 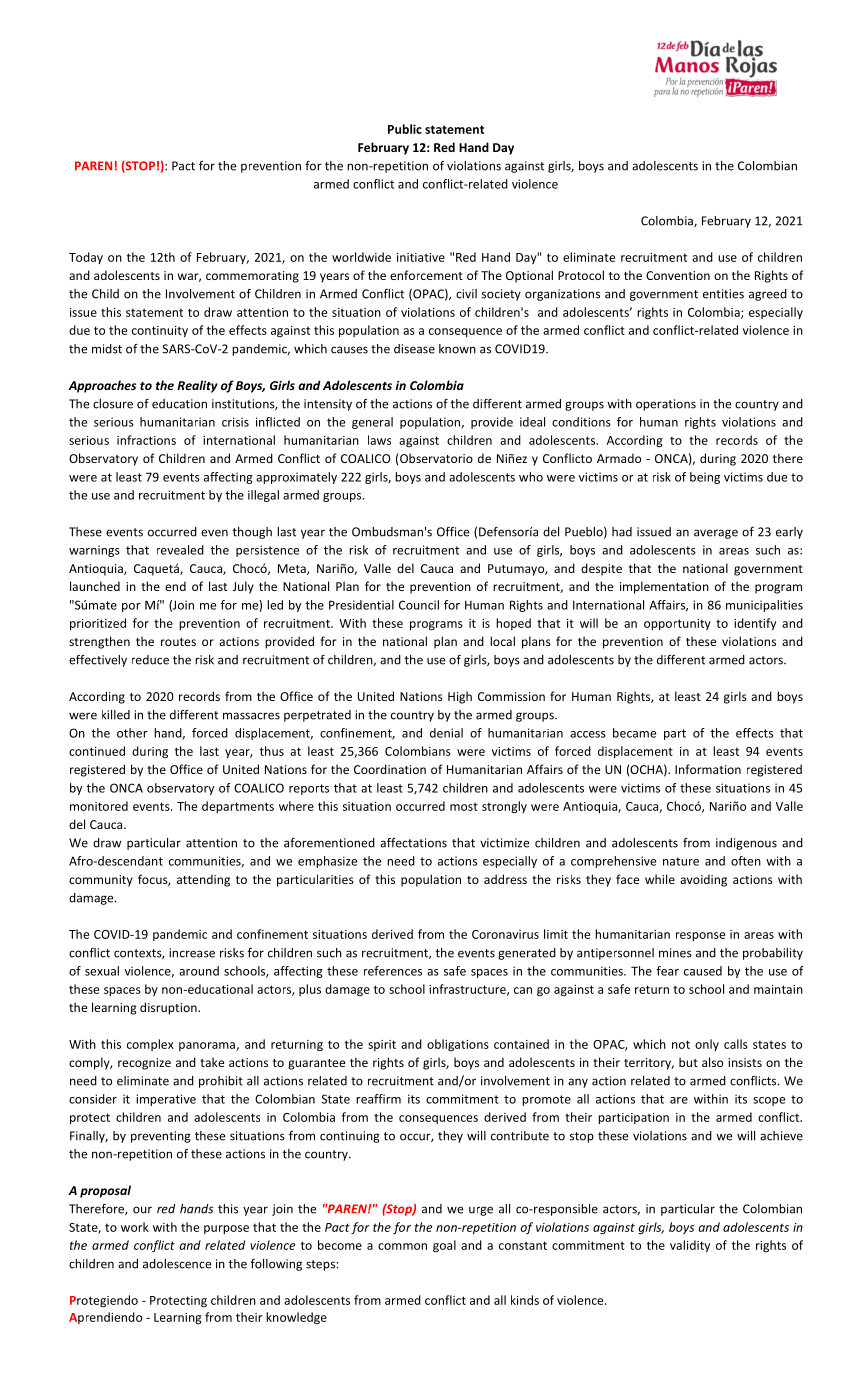 What do you see at coordinates (405, 129) in the page?
I see `Public` at bounding box center [405, 129].
